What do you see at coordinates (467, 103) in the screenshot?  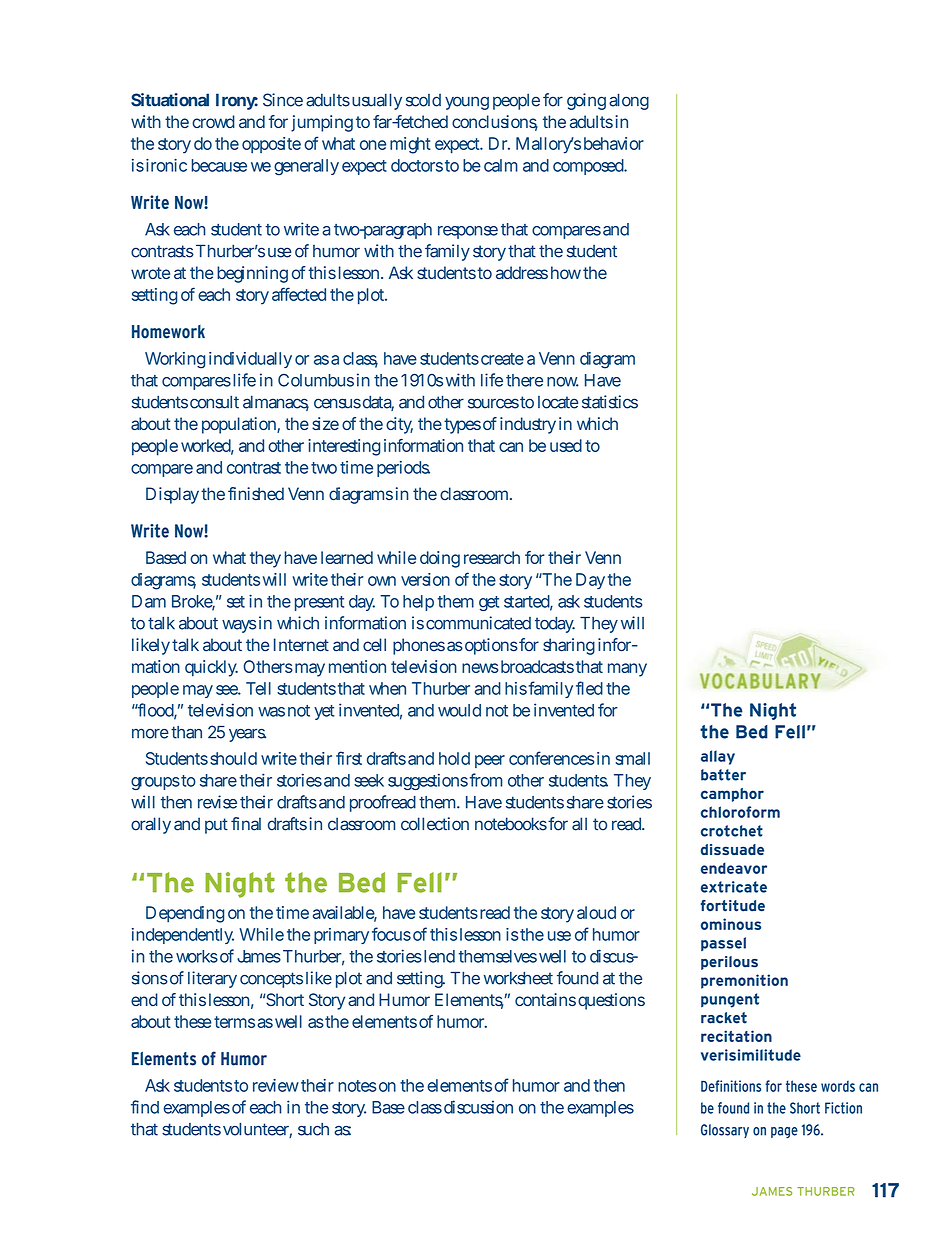 I see `young` at bounding box center [467, 103].
